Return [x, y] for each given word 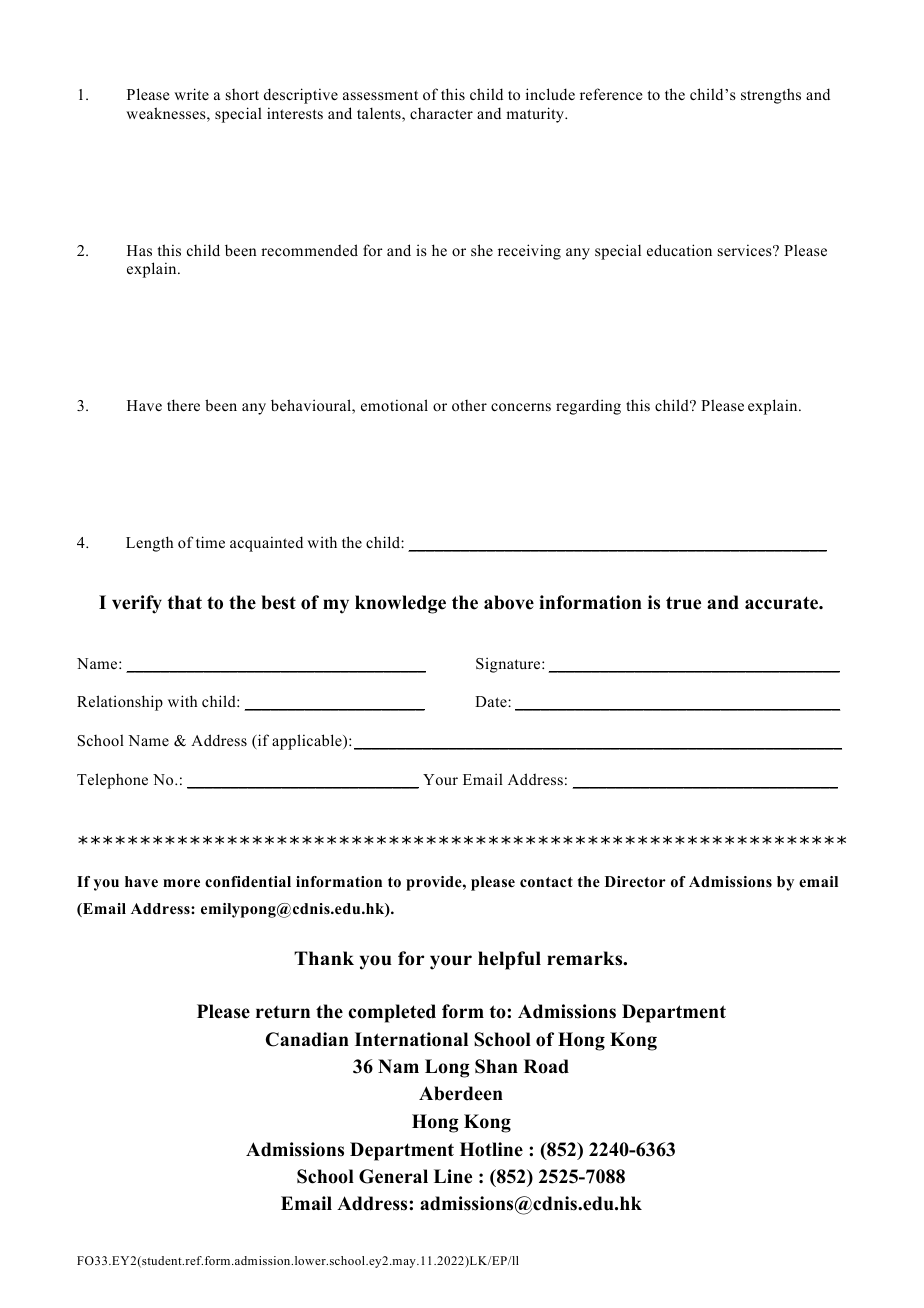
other [469, 406]
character [441, 113]
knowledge [400, 604]
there [183, 405]
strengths [771, 96]
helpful [509, 960]
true [683, 603]
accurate [782, 603]
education [679, 250]
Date [492, 701]
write [191, 94]
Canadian [307, 1039]
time [210, 542]
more [181, 883]
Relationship [120, 703]
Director [635, 881]
